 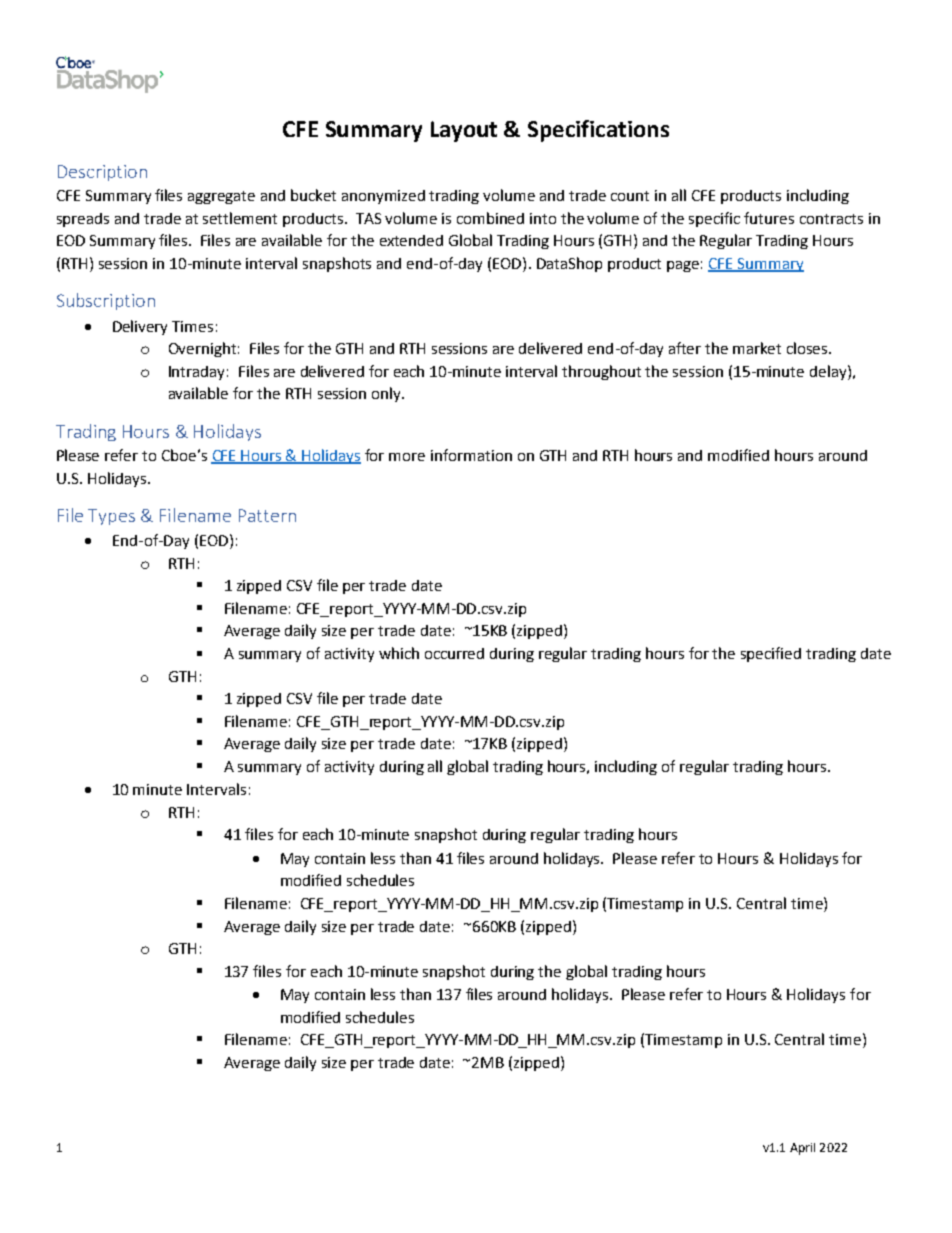 I want to click on more, so click(x=407, y=457).
